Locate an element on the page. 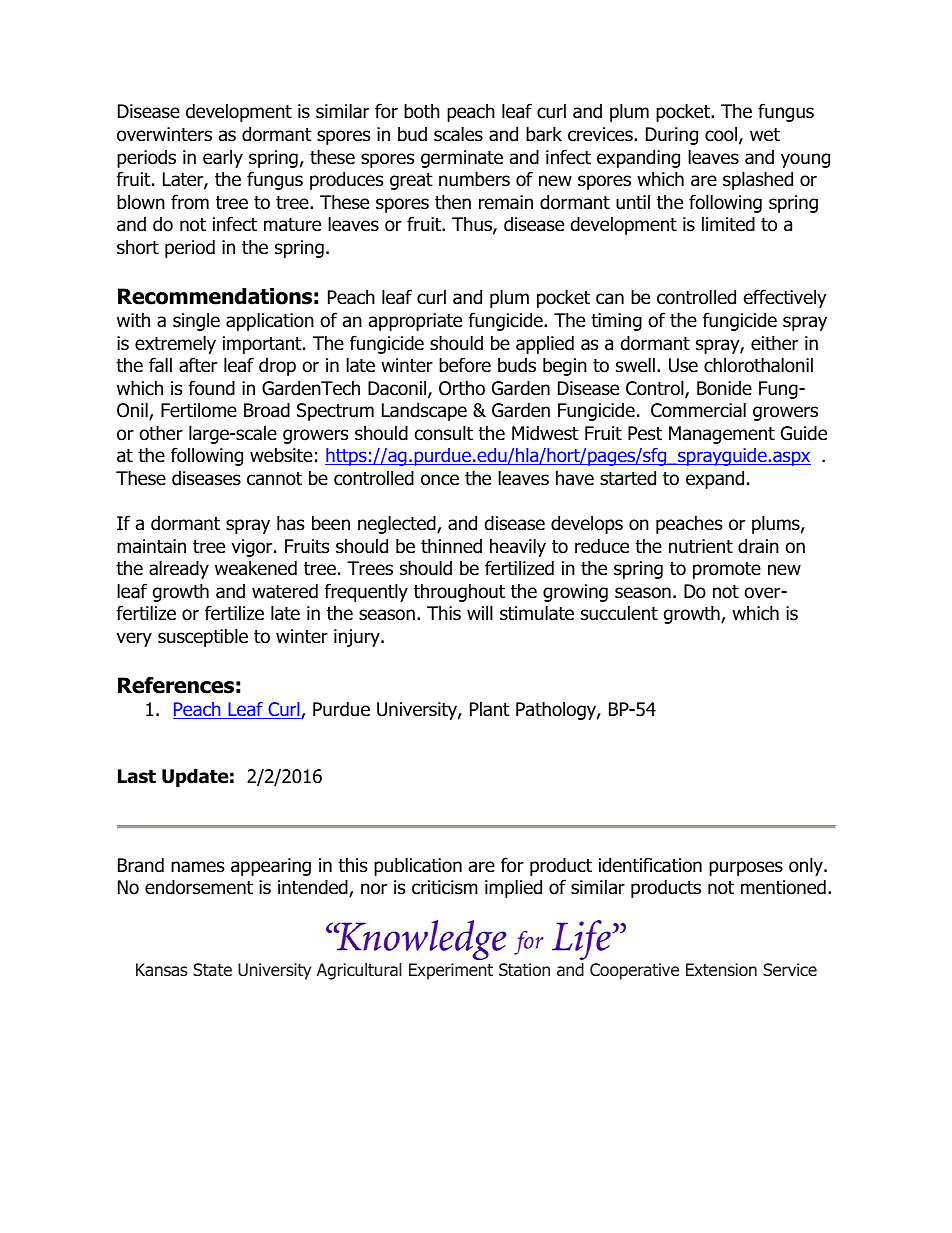 The width and height of the page is (952, 1233). germinate is located at coordinates (462, 159).
